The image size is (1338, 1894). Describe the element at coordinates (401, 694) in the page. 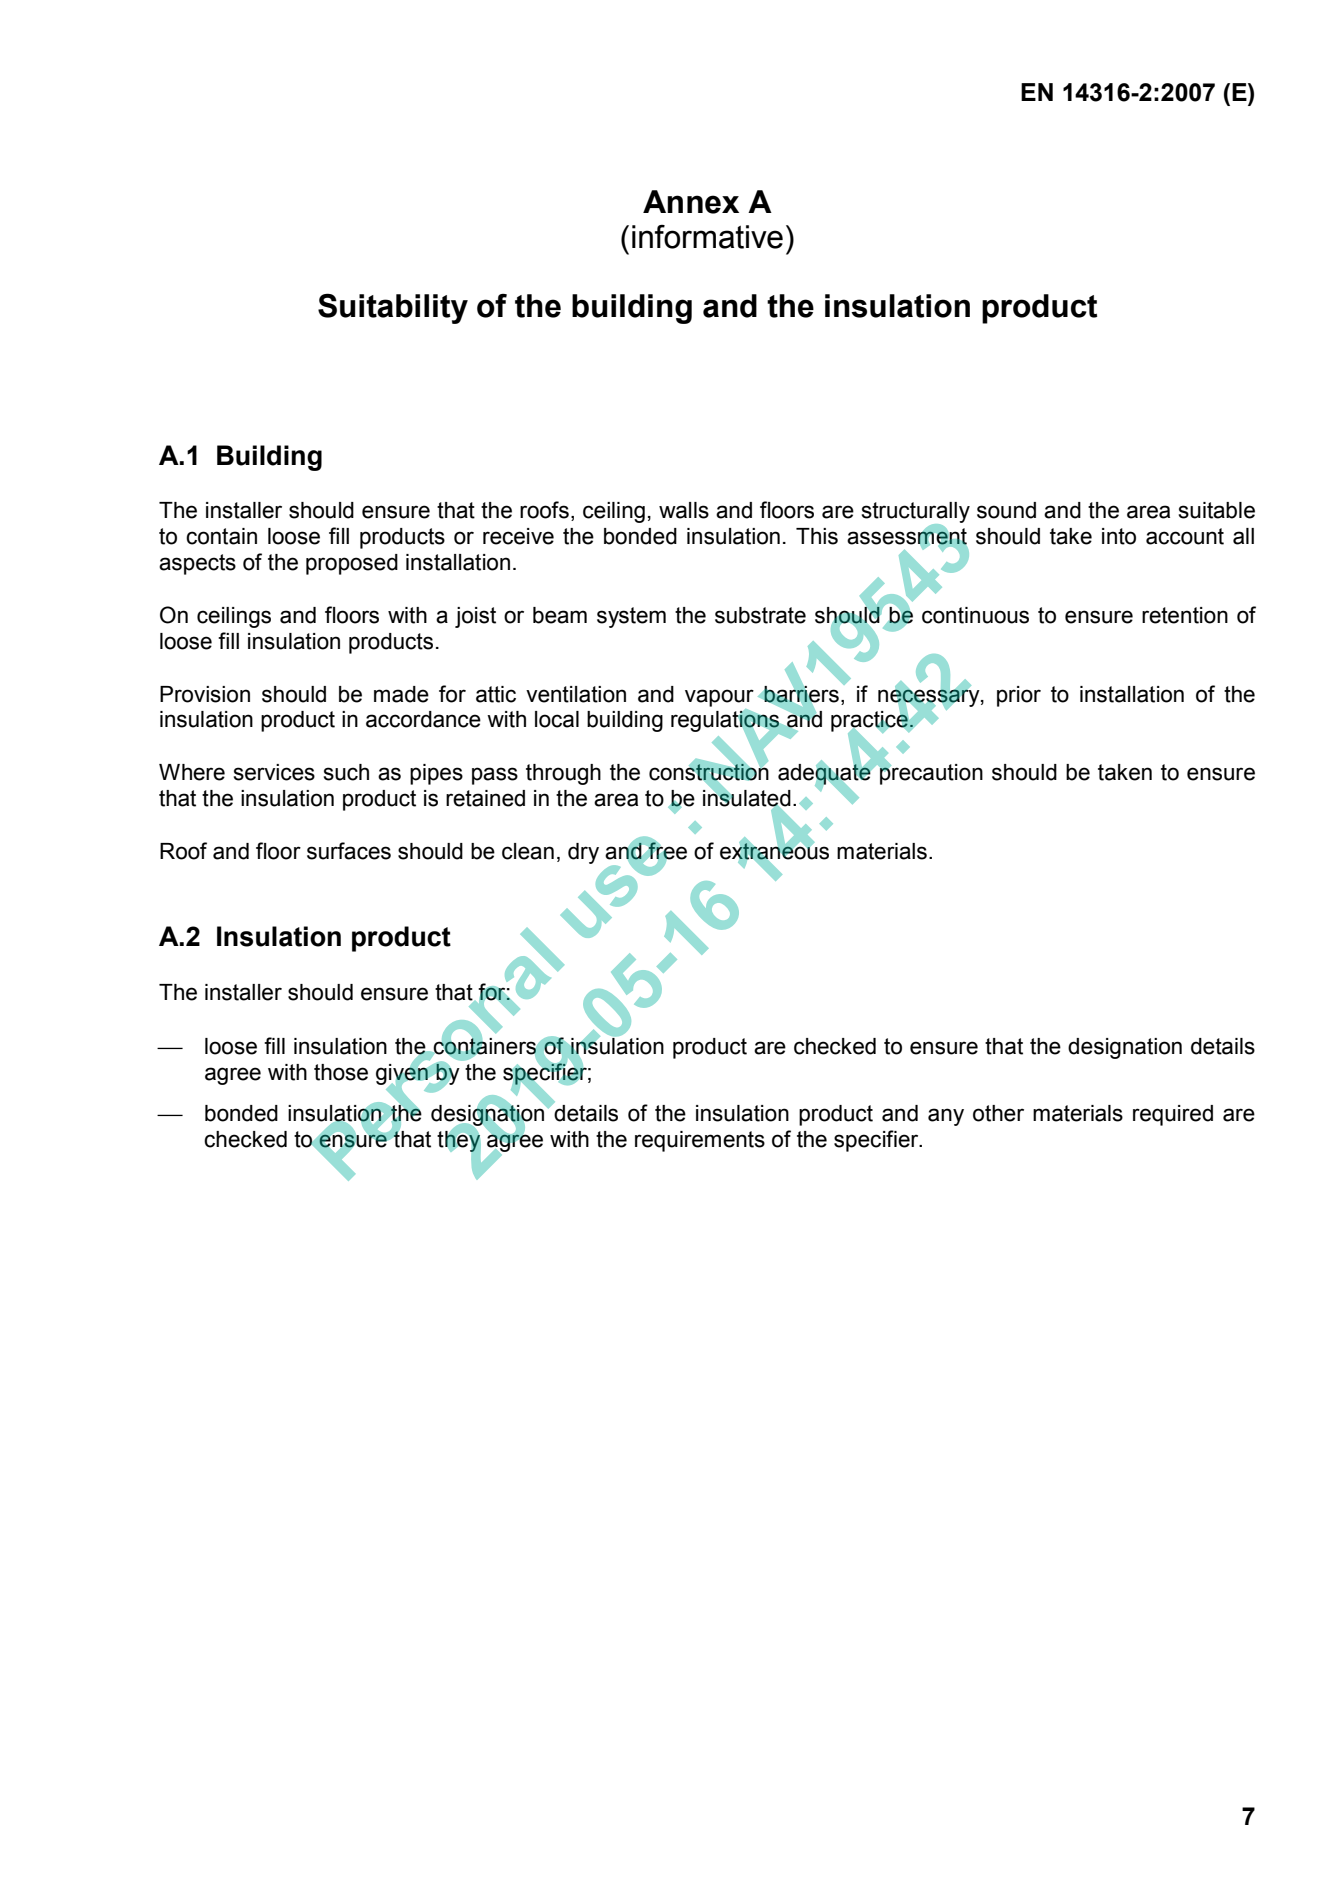

I see `made` at that location.
